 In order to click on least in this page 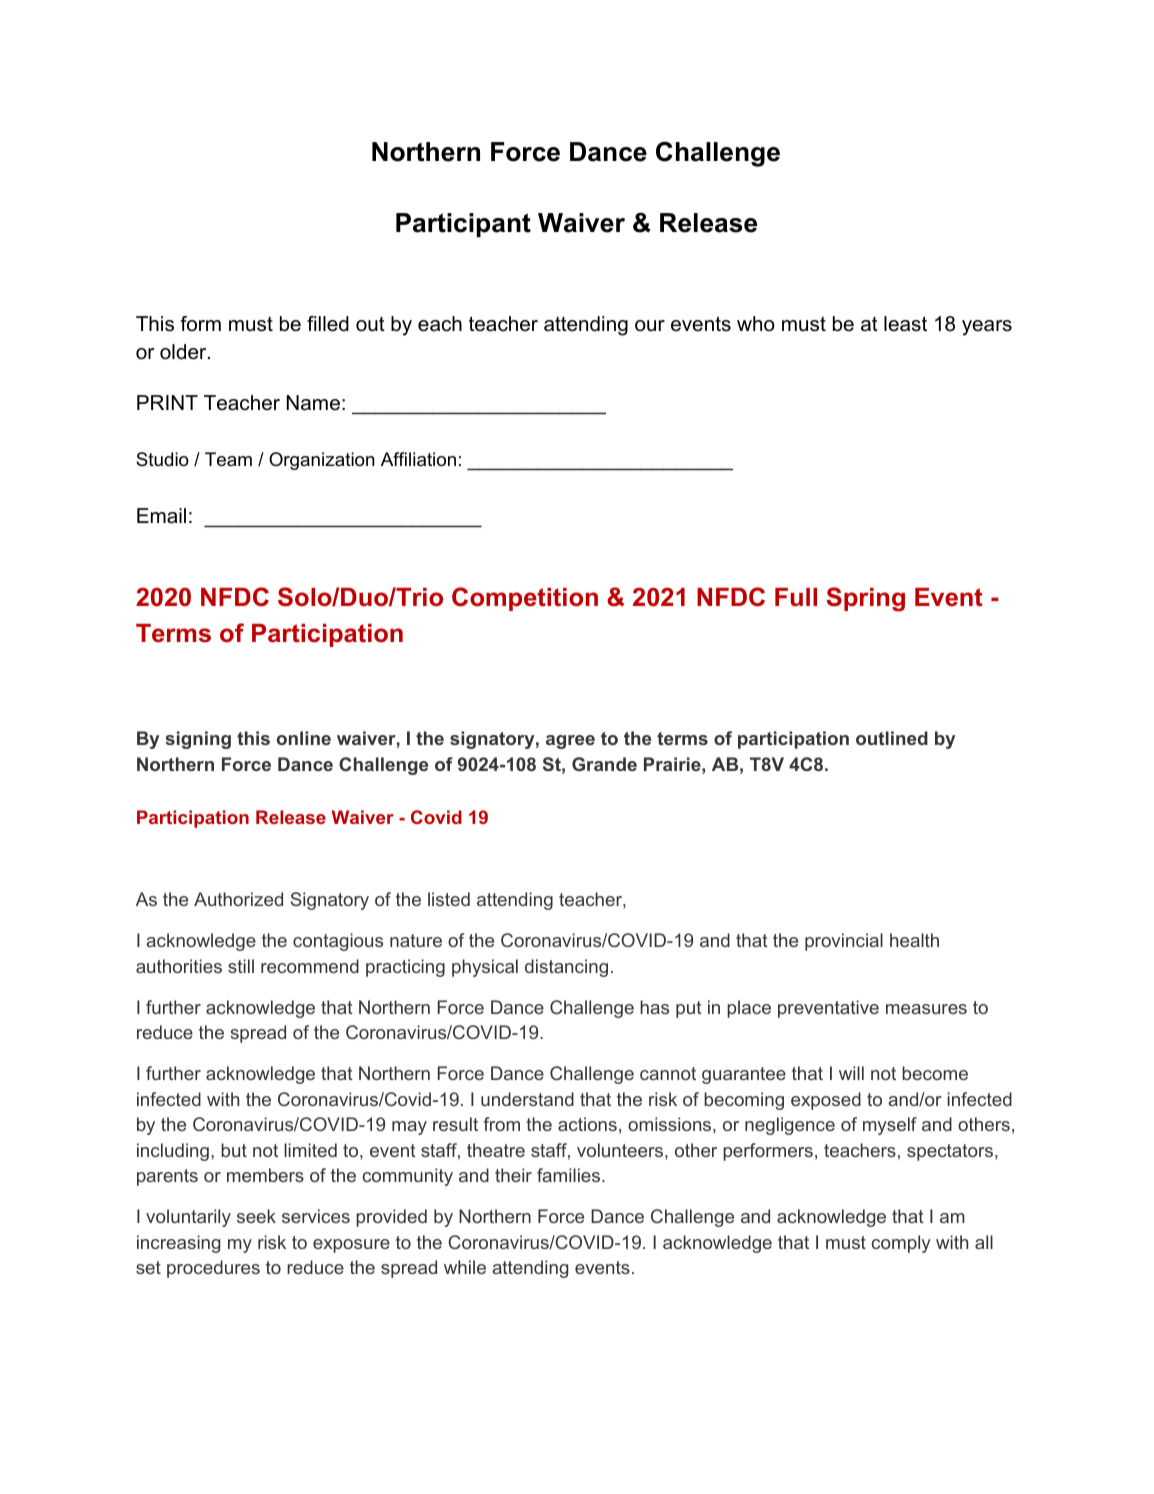, I will do `click(905, 324)`.
